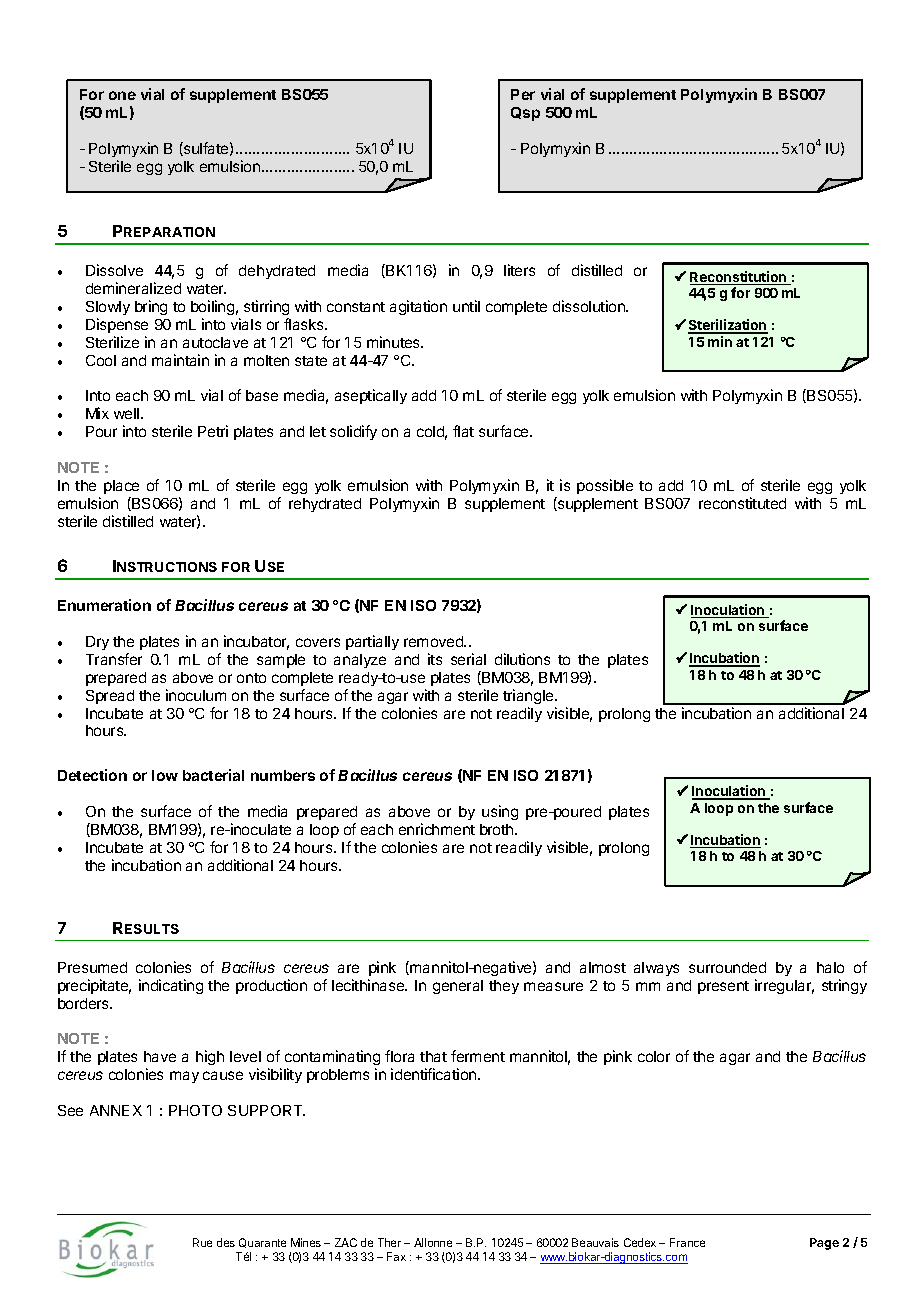 The image size is (924, 1308). What do you see at coordinates (468, 659) in the screenshot?
I see `serial` at bounding box center [468, 659].
